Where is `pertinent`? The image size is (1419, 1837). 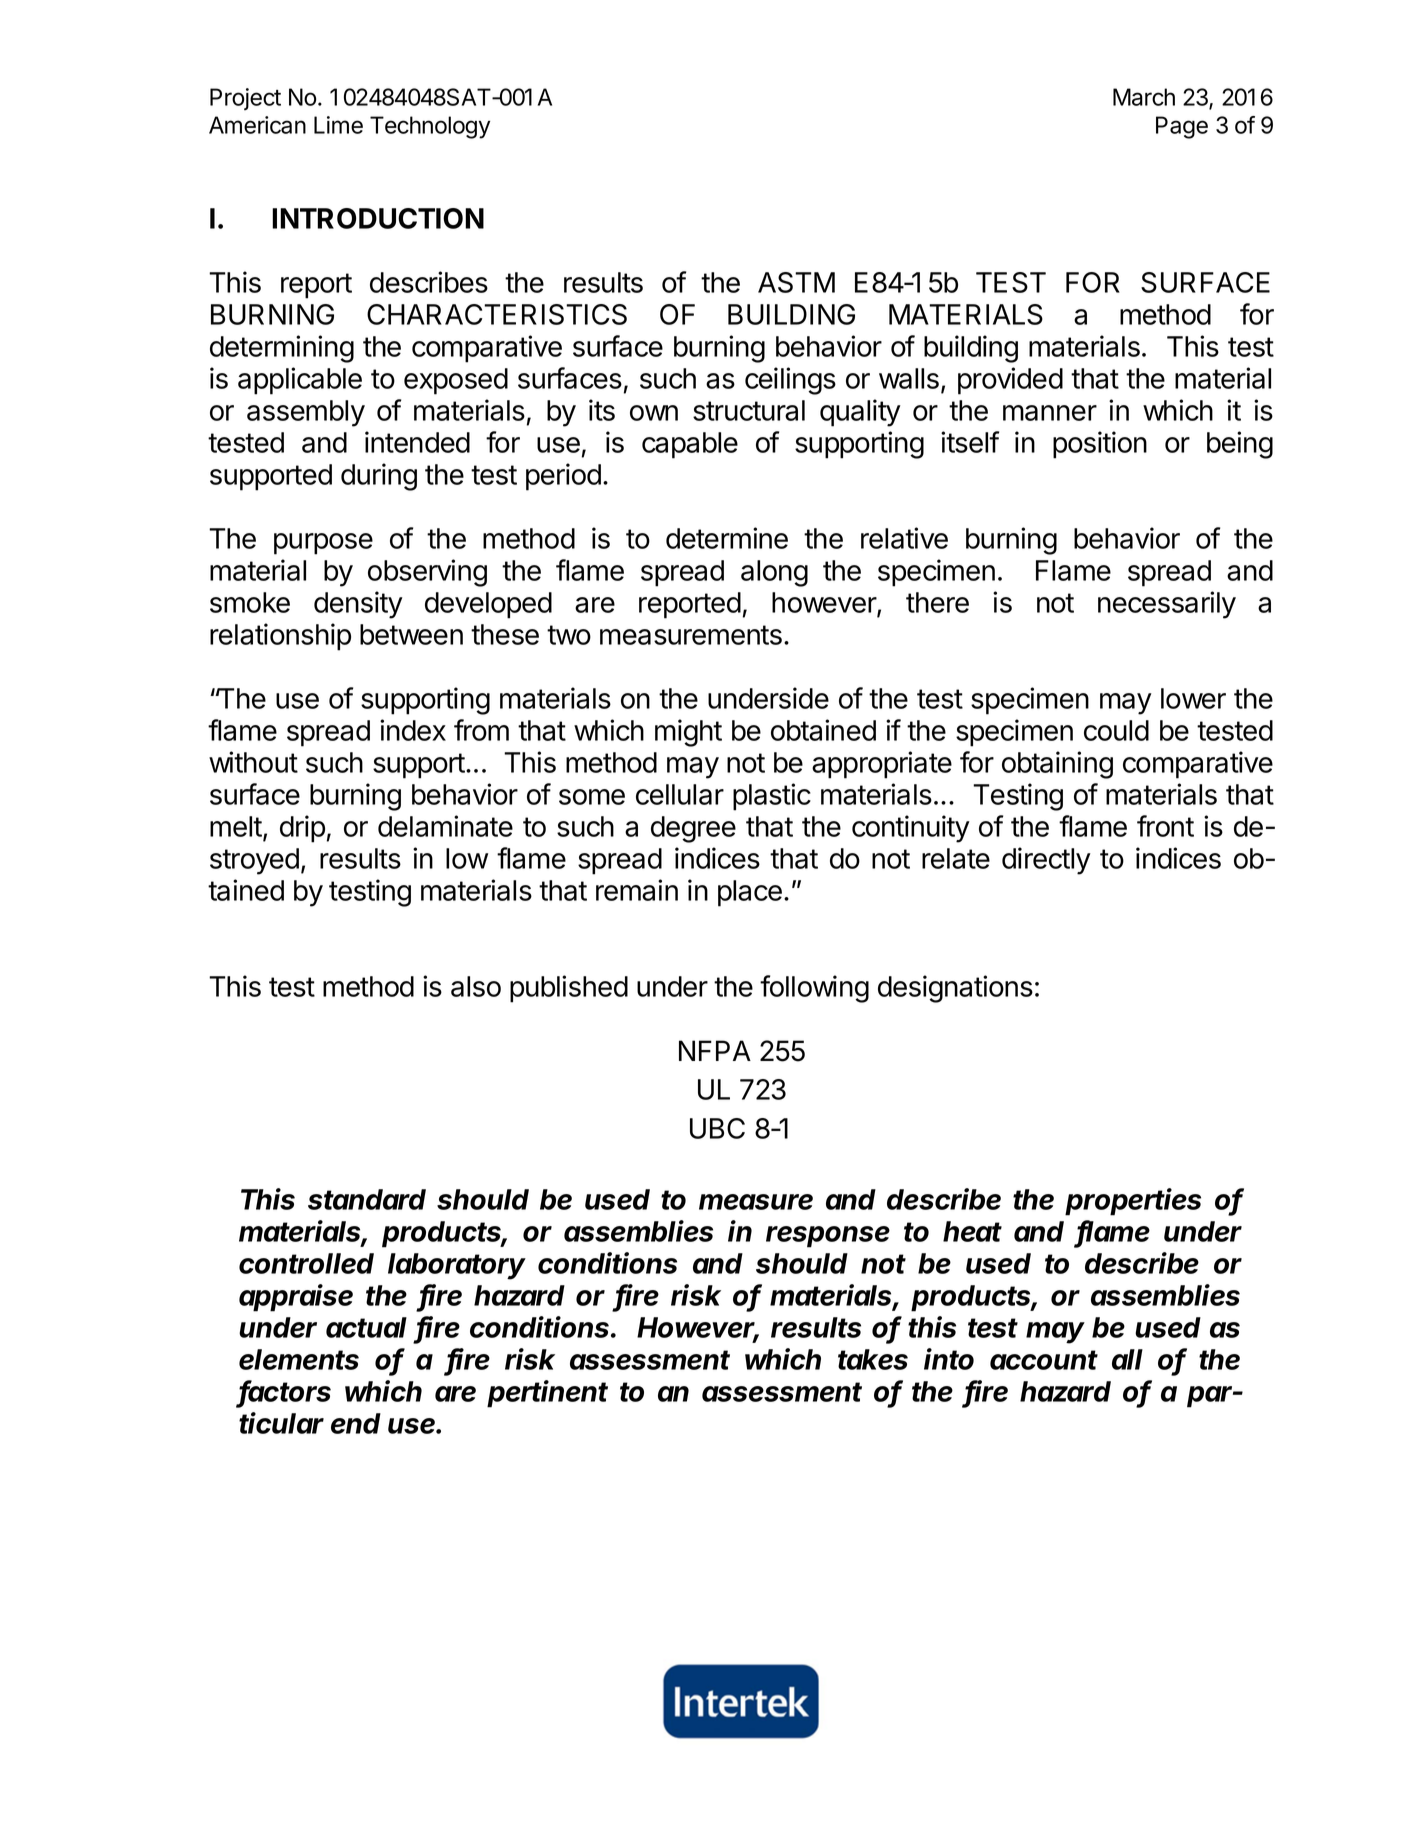 pertinent is located at coordinates (547, 1394).
